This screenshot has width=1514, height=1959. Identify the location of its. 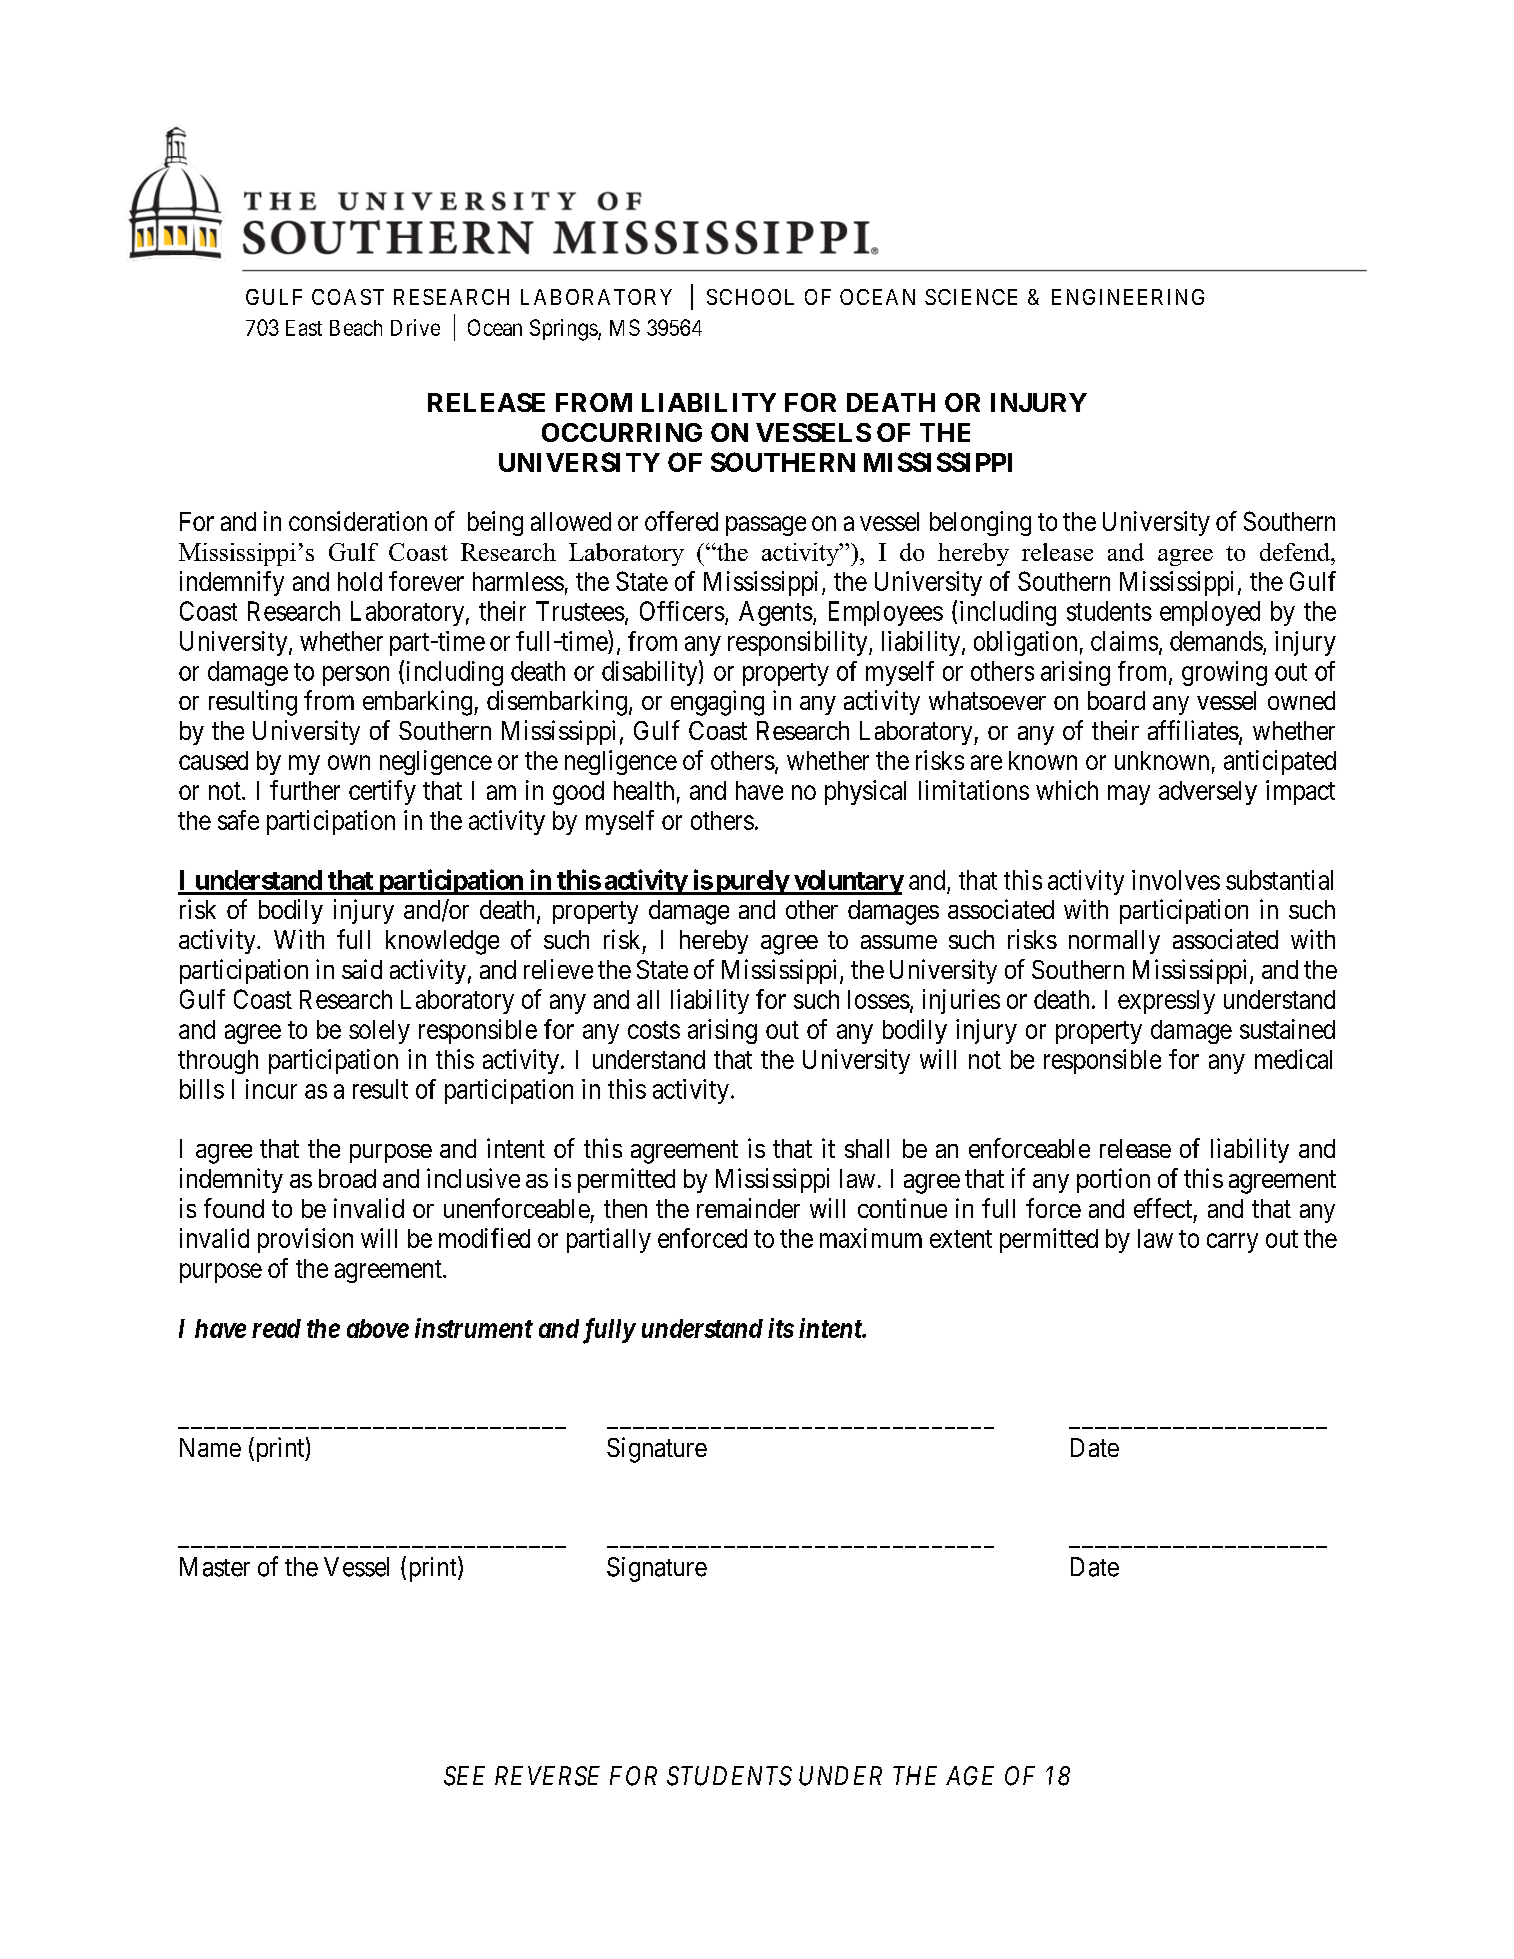
(781, 1328).
